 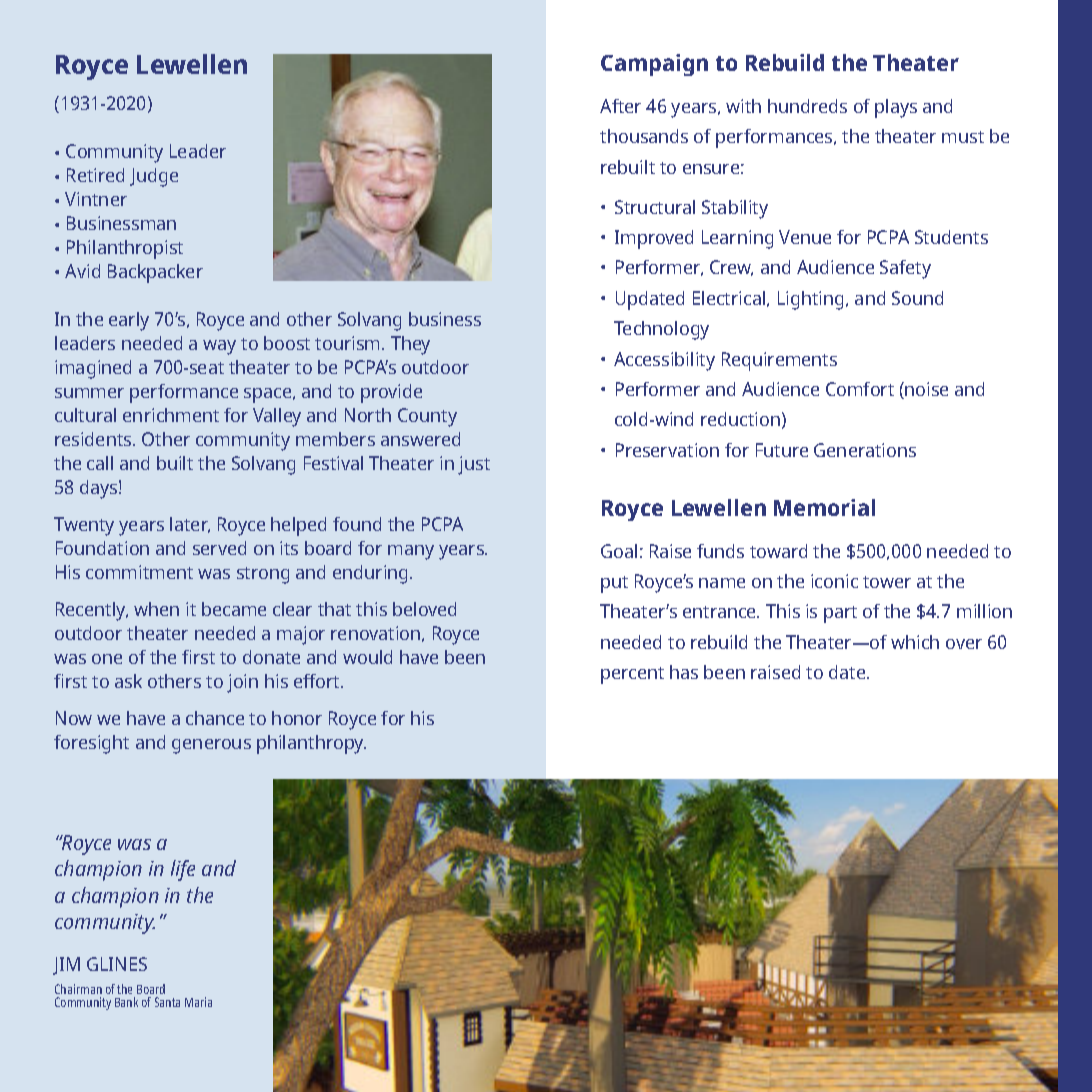 I want to click on later, so click(x=190, y=525).
